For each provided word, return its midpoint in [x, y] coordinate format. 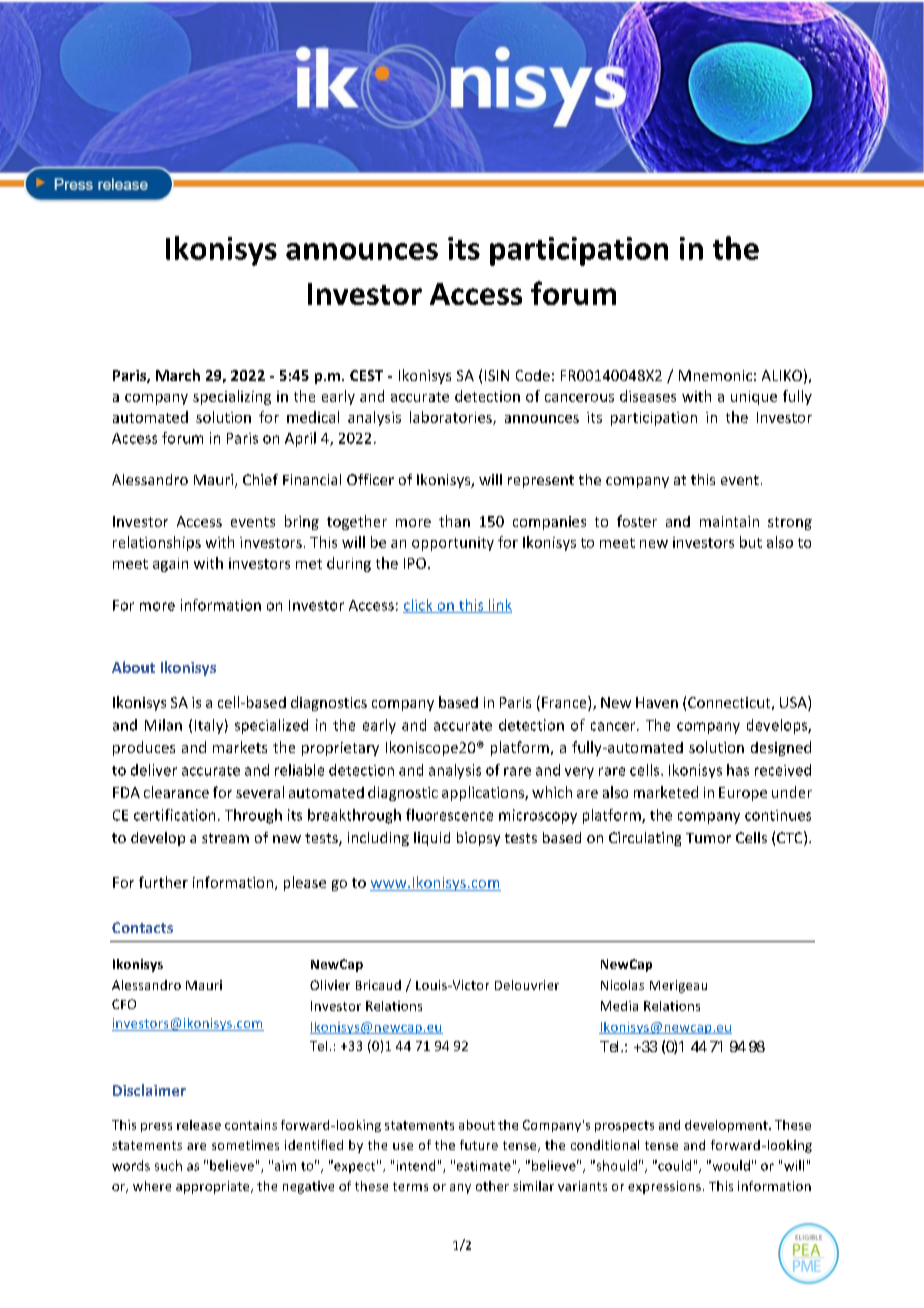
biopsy [478, 839]
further [163, 882]
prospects [624, 1126]
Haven [657, 702]
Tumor [708, 838]
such [168, 1165]
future [479, 1145]
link [499, 606]
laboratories [452, 418]
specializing [232, 397]
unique [754, 398]
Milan [163, 725]
